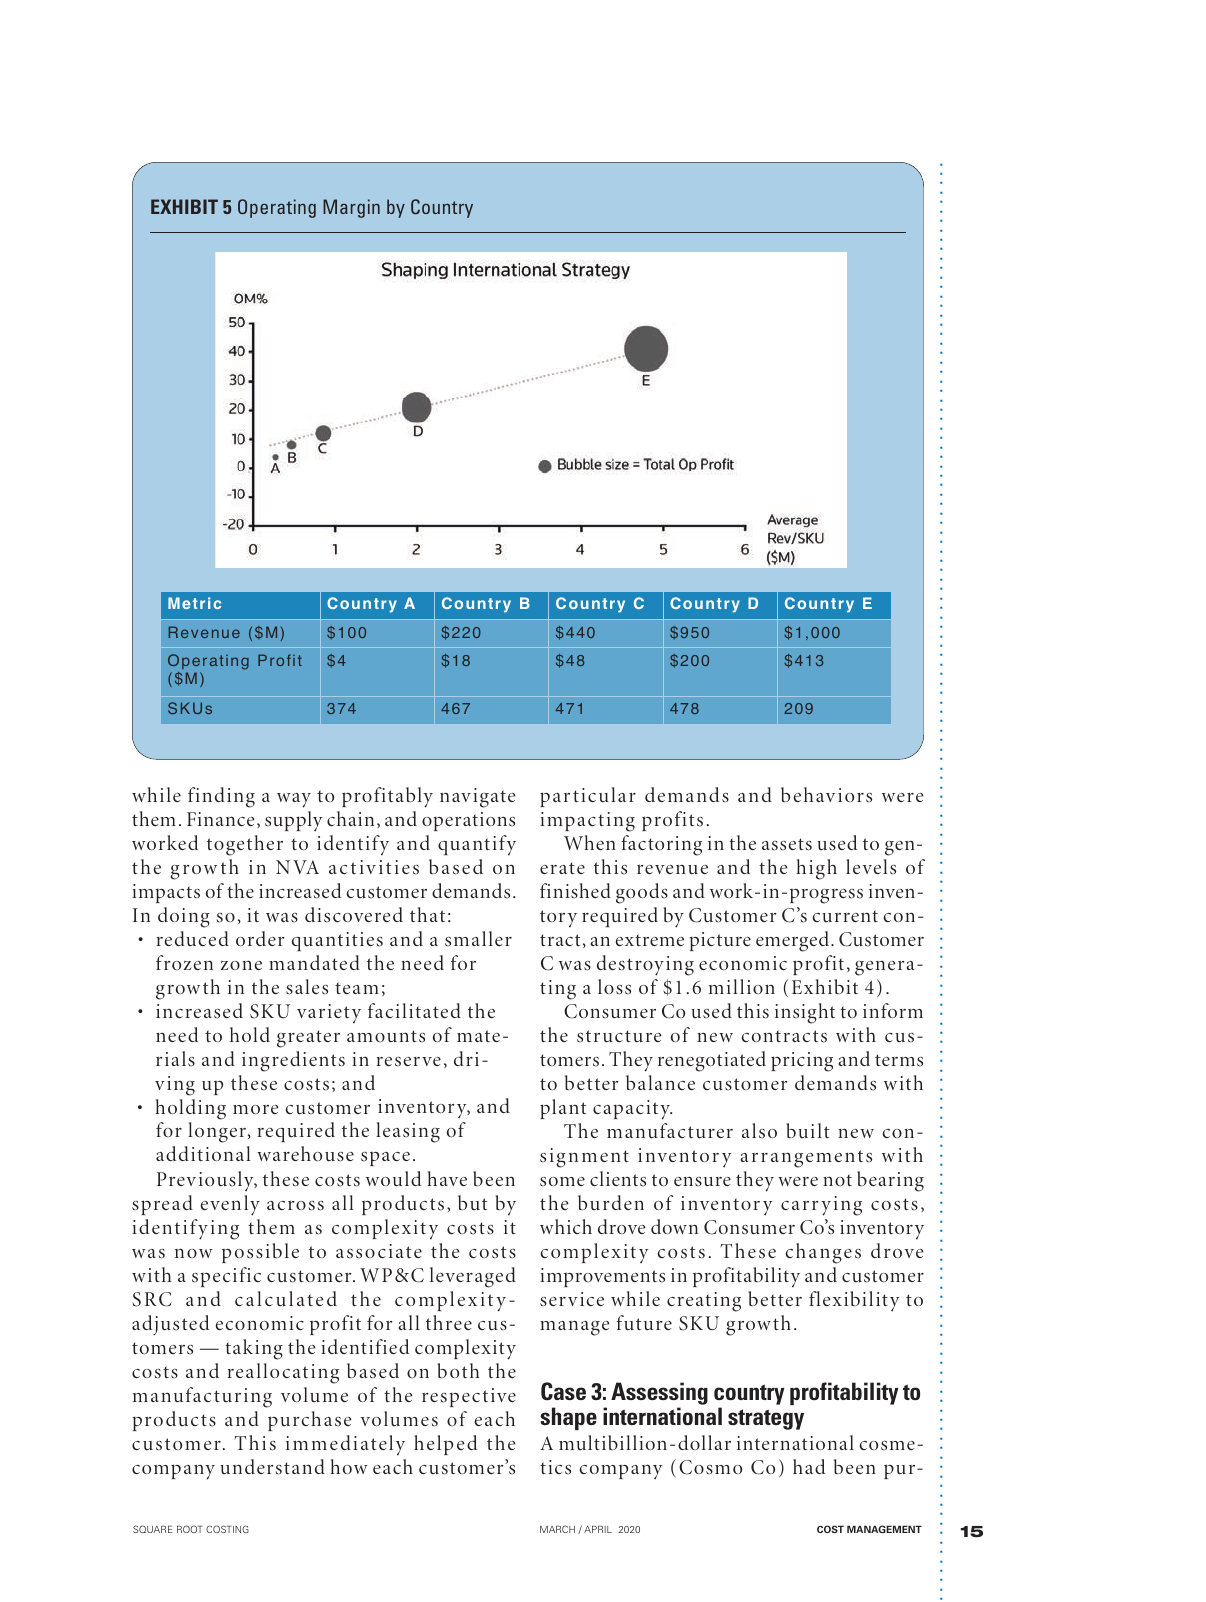 The image size is (1206, 1602). What do you see at coordinates (575, 891) in the image?
I see `finished` at bounding box center [575, 891].
